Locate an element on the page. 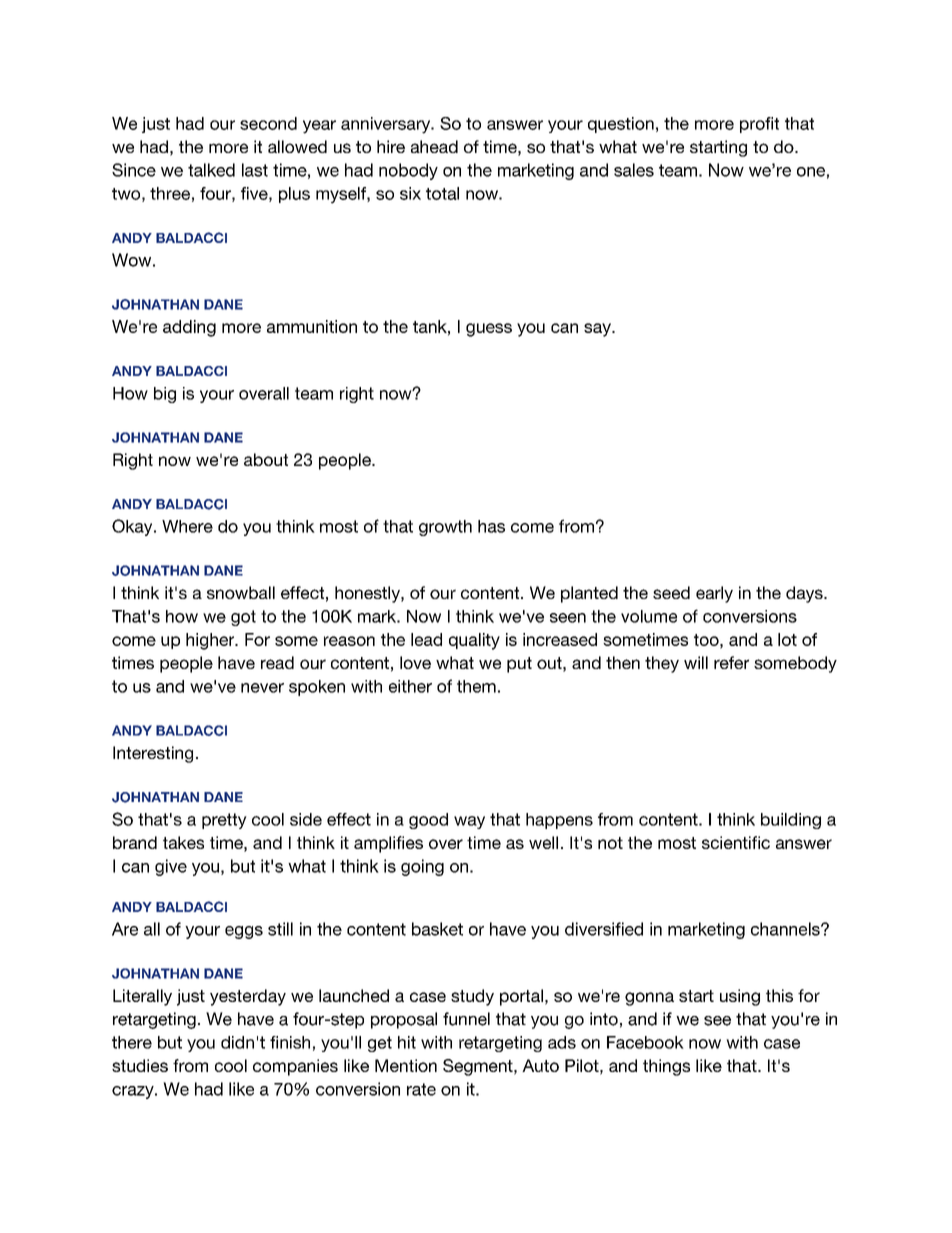 The image size is (952, 1233). profit is located at coordinates (759, 125).
